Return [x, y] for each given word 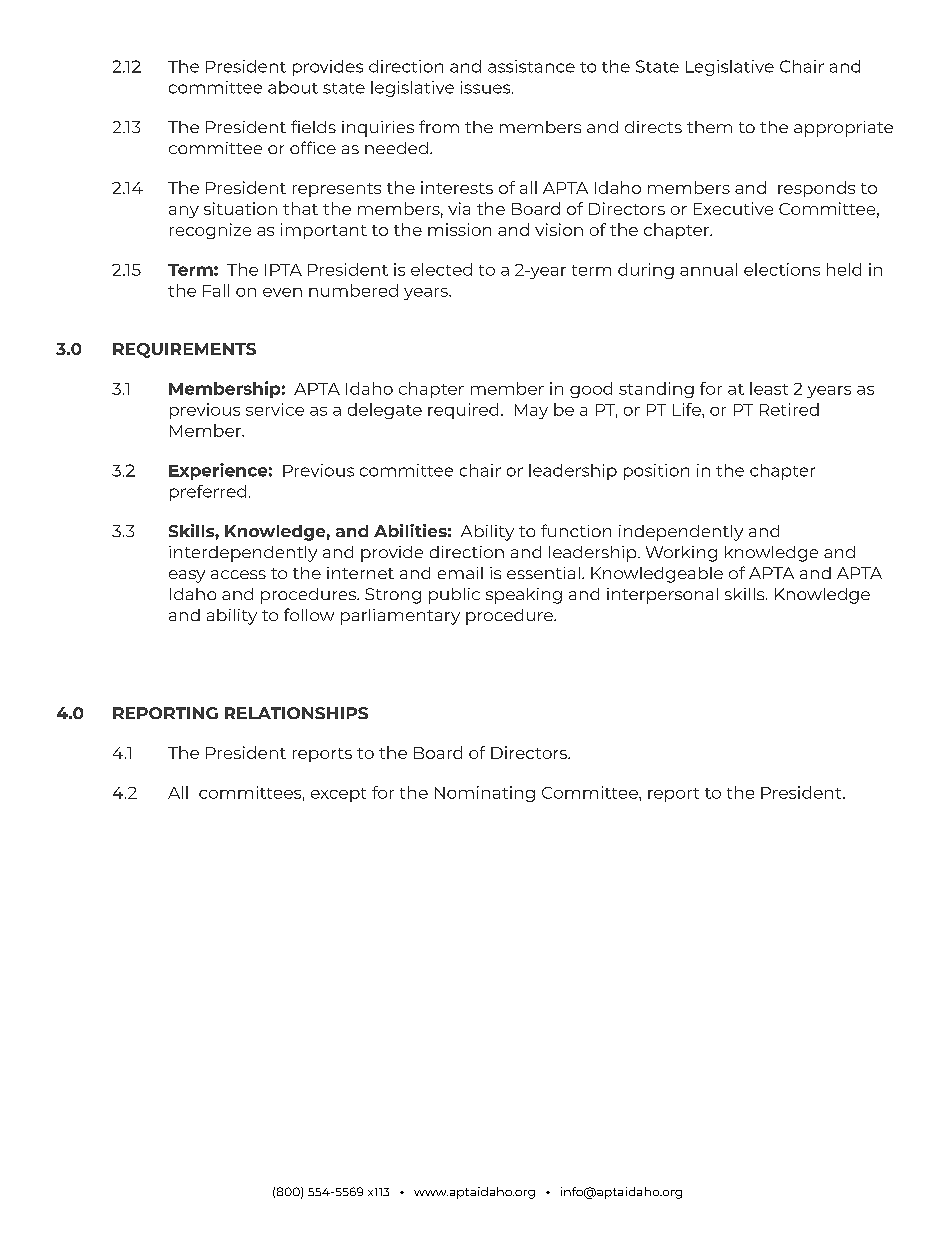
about [293, 87]
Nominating [485, 794]
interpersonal [662, 596]
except [338, 795]
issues [487, 87]
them [709, 127]
